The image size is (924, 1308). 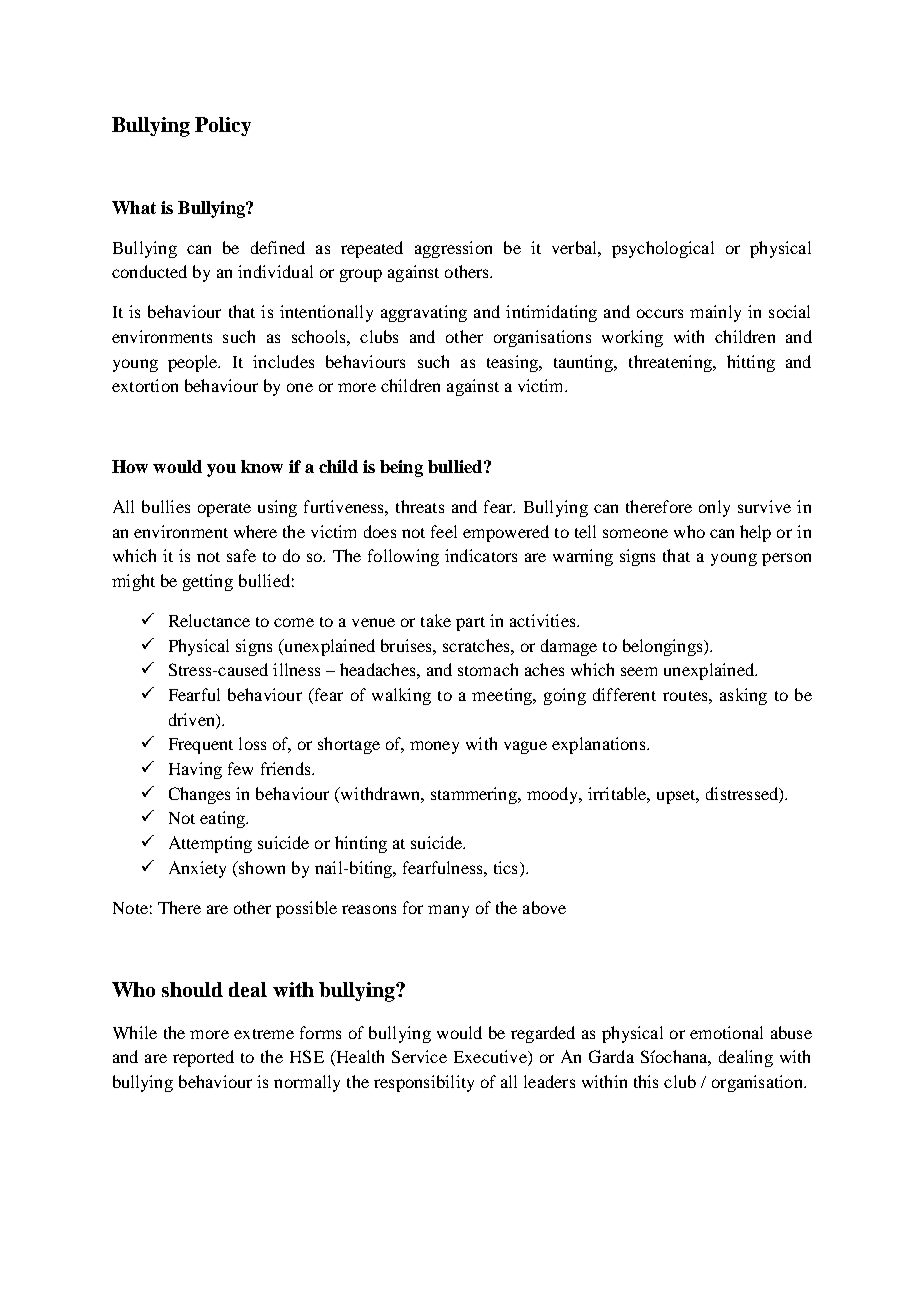 What do you see at coordinates (262, 466) in the image?
I see `know` at bounding box center [262, 466].
